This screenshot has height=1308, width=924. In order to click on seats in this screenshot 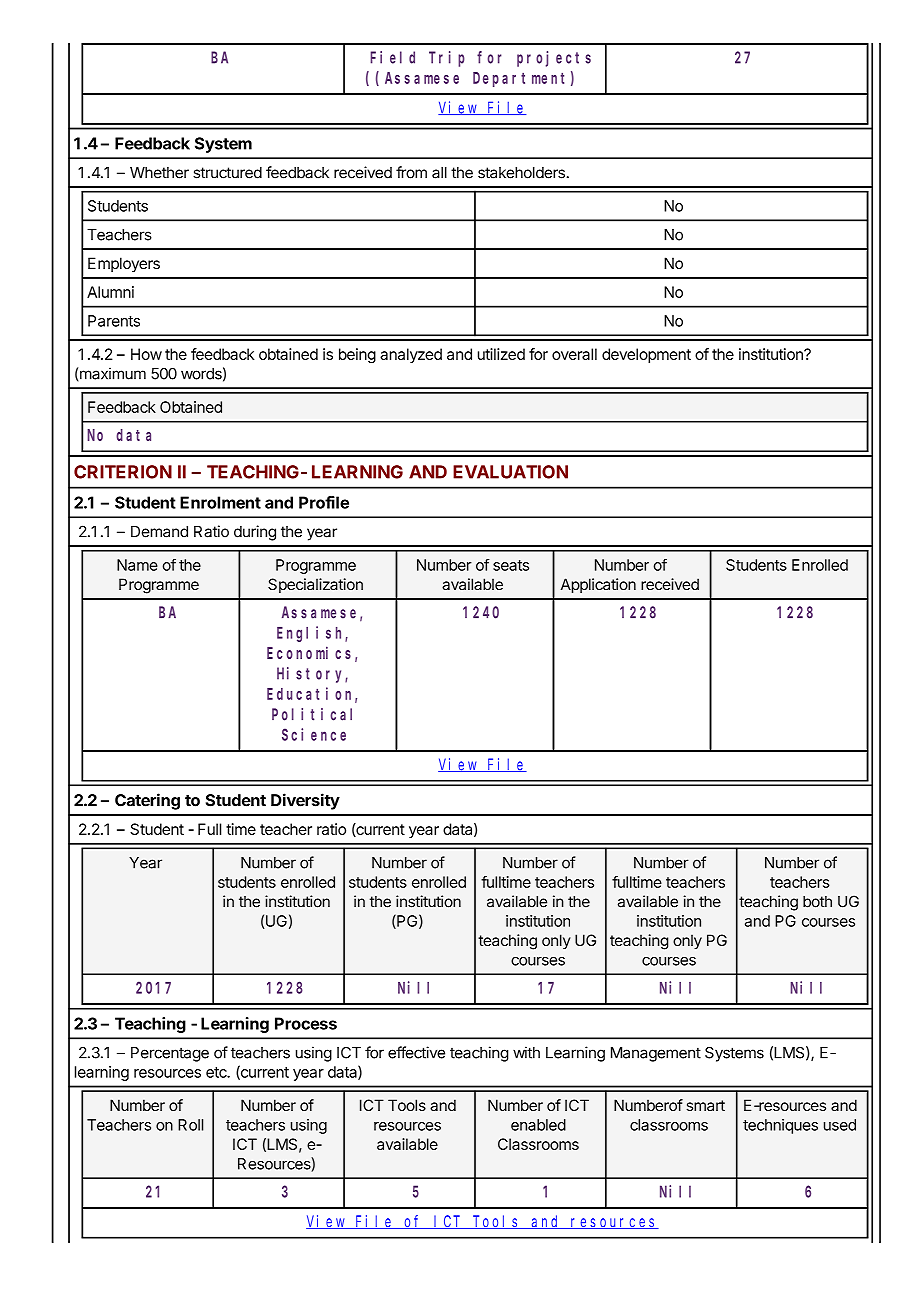, I will do `click(511, 565)`.
